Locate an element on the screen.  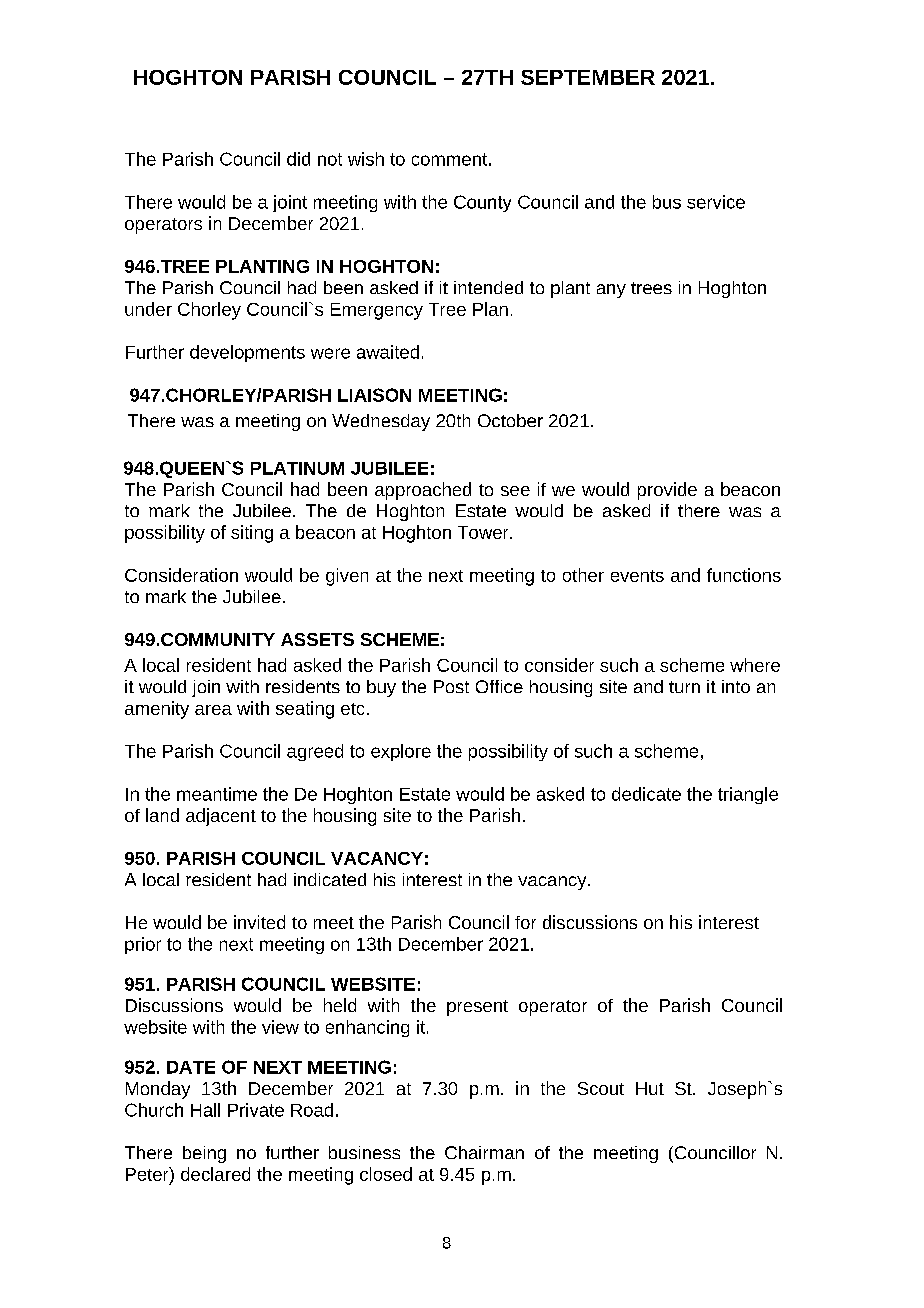
explore is located at coordinates (401, 752).
